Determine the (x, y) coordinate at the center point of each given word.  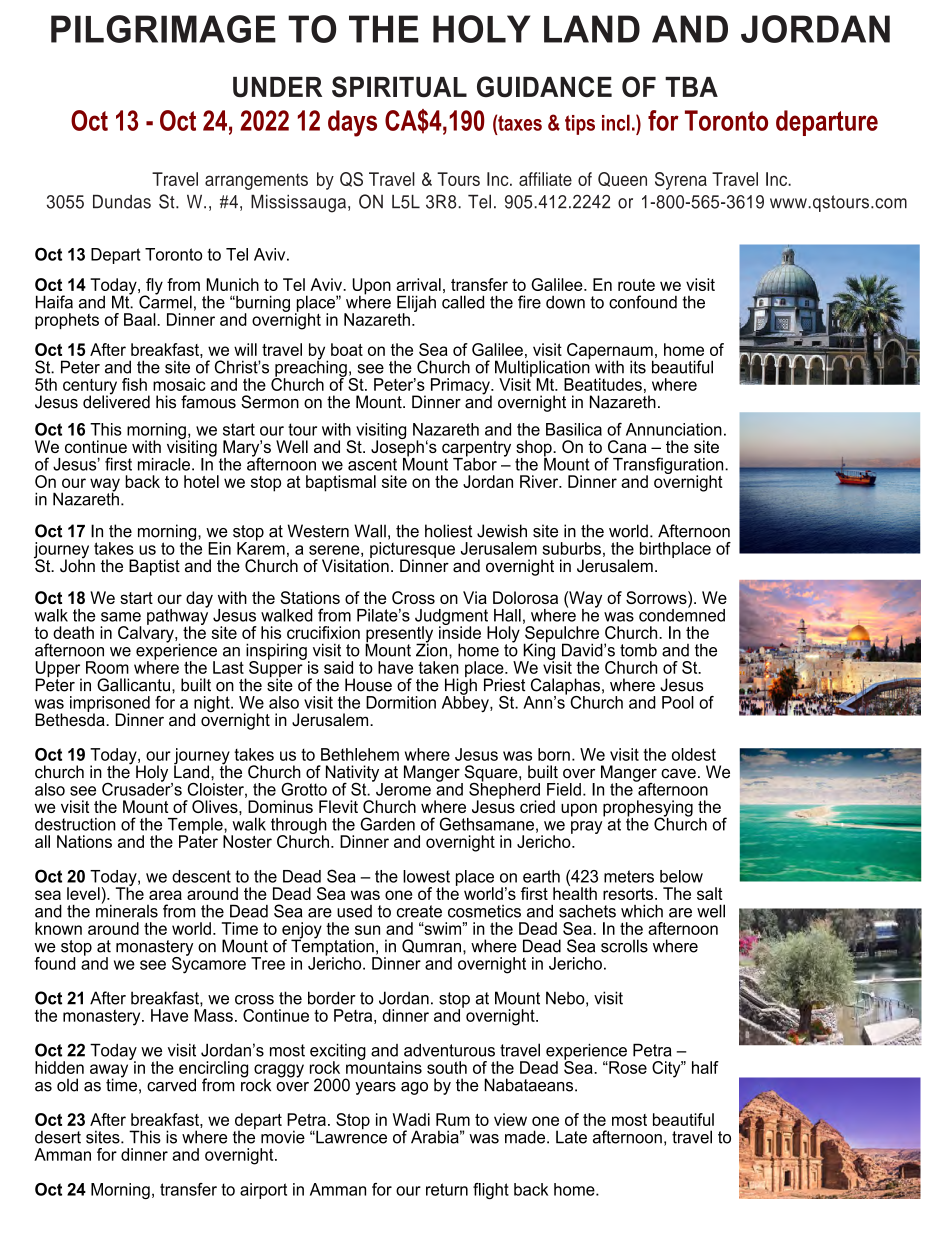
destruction (75, 824)
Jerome (402, 788)
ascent (372, 464)
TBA (691, 87)
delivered (116, 401)
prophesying (648, 809)
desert (58, 1137)
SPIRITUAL (399, 87)
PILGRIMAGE (163, 29)
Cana (627, 446)
